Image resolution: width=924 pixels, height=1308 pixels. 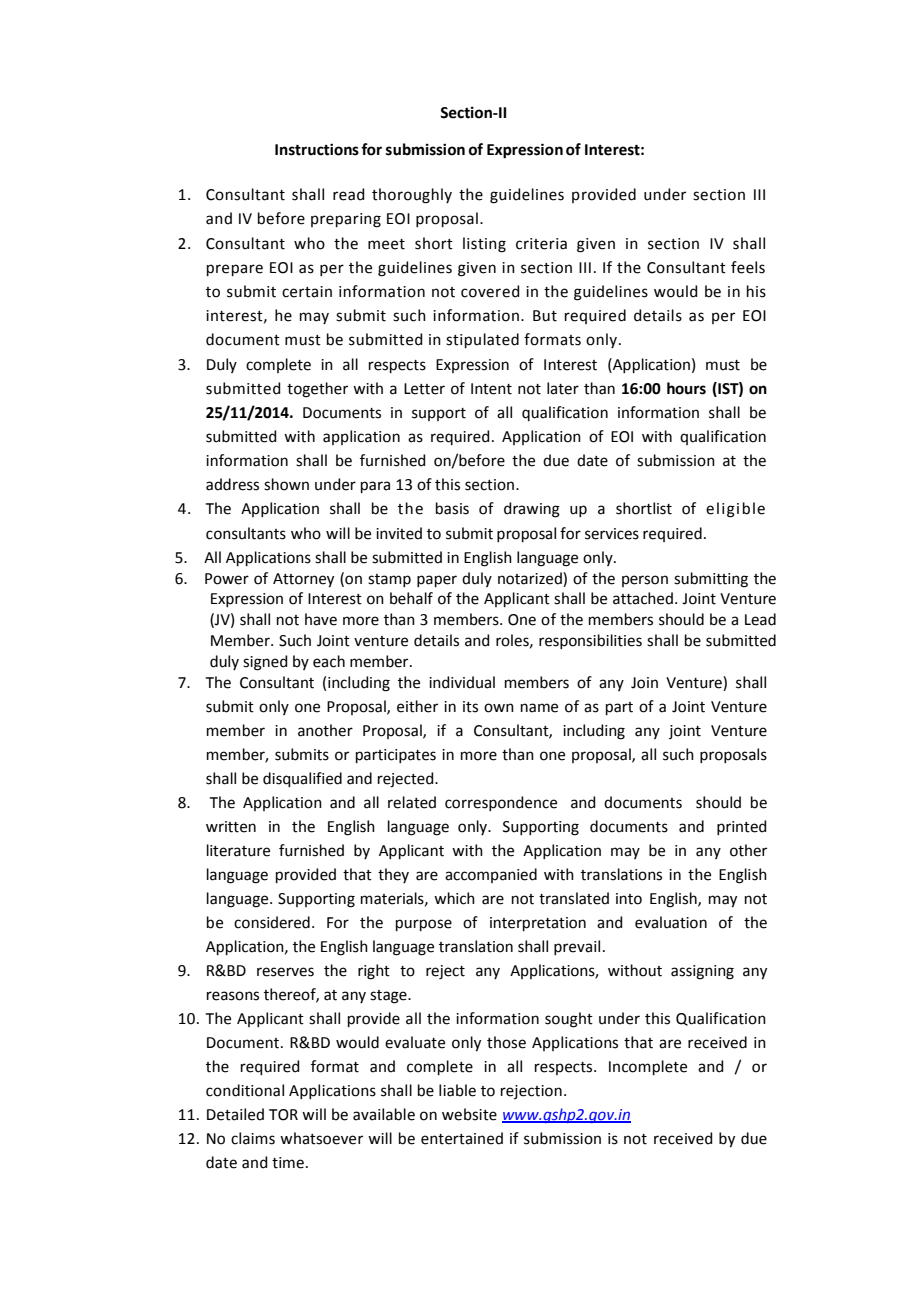 What do you see at coordinates (321, 1138) in the page?
I see `whatsoever` at bounding box center [321, 1138].
